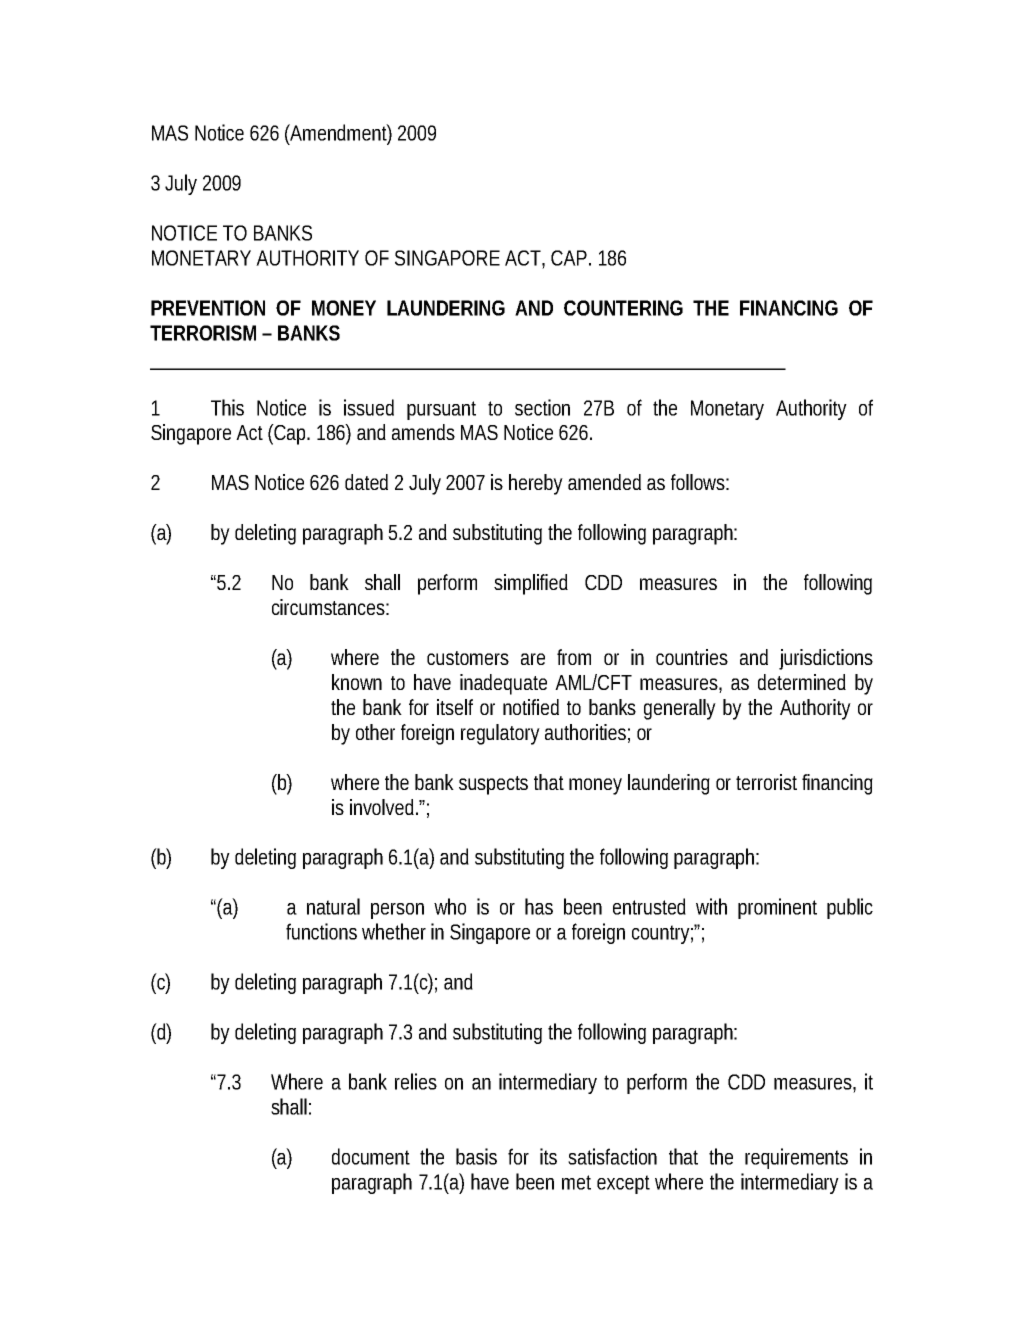 The width and height of the document is (1024, 1326). Describe the element at coordinates (542, 407) in the document. I see `section` at that location.
